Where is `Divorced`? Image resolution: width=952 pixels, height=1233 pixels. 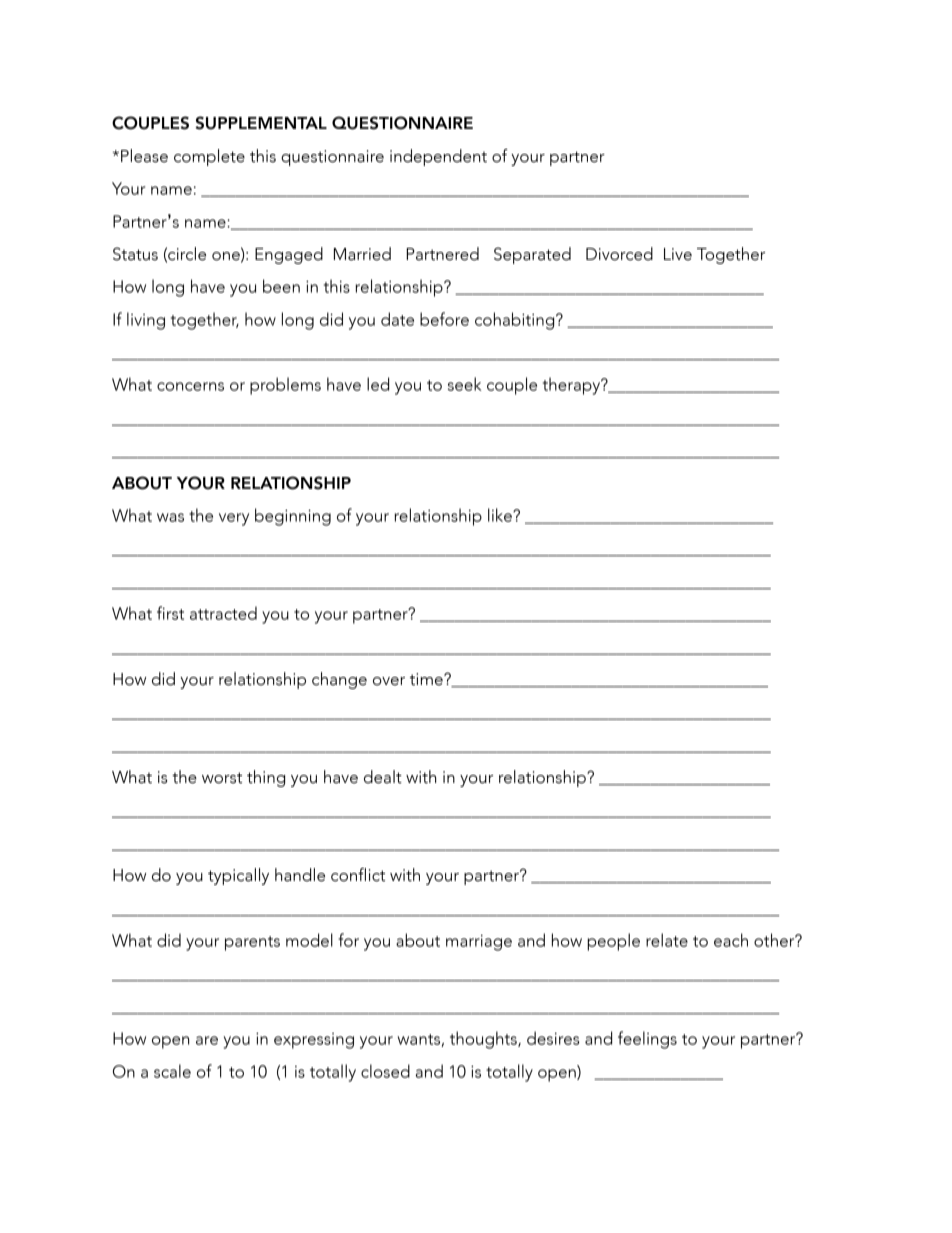 Divorced is located at coordinates (619, 254).
